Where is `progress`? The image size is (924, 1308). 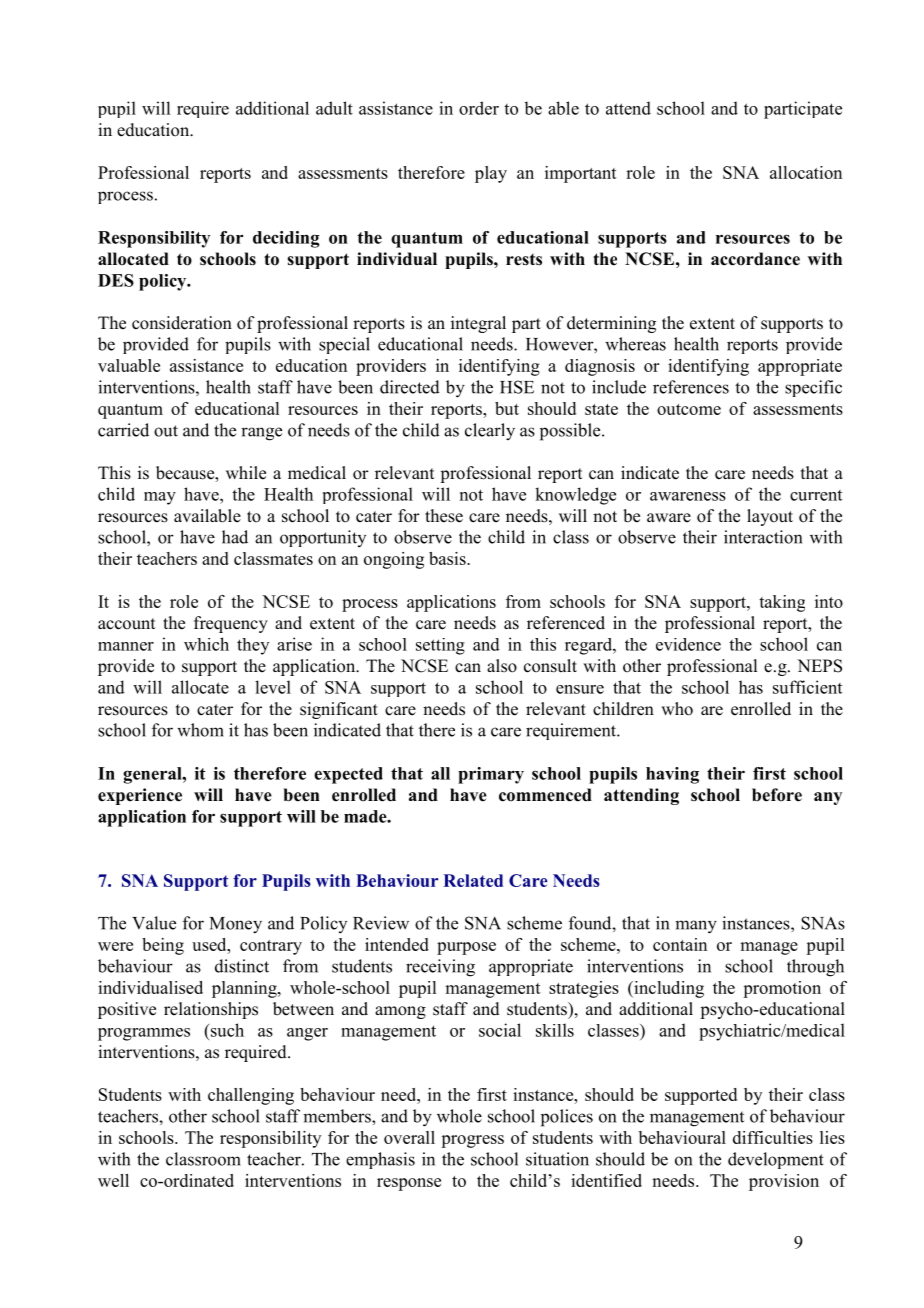
progress is located at coordinates (472, 1141).
